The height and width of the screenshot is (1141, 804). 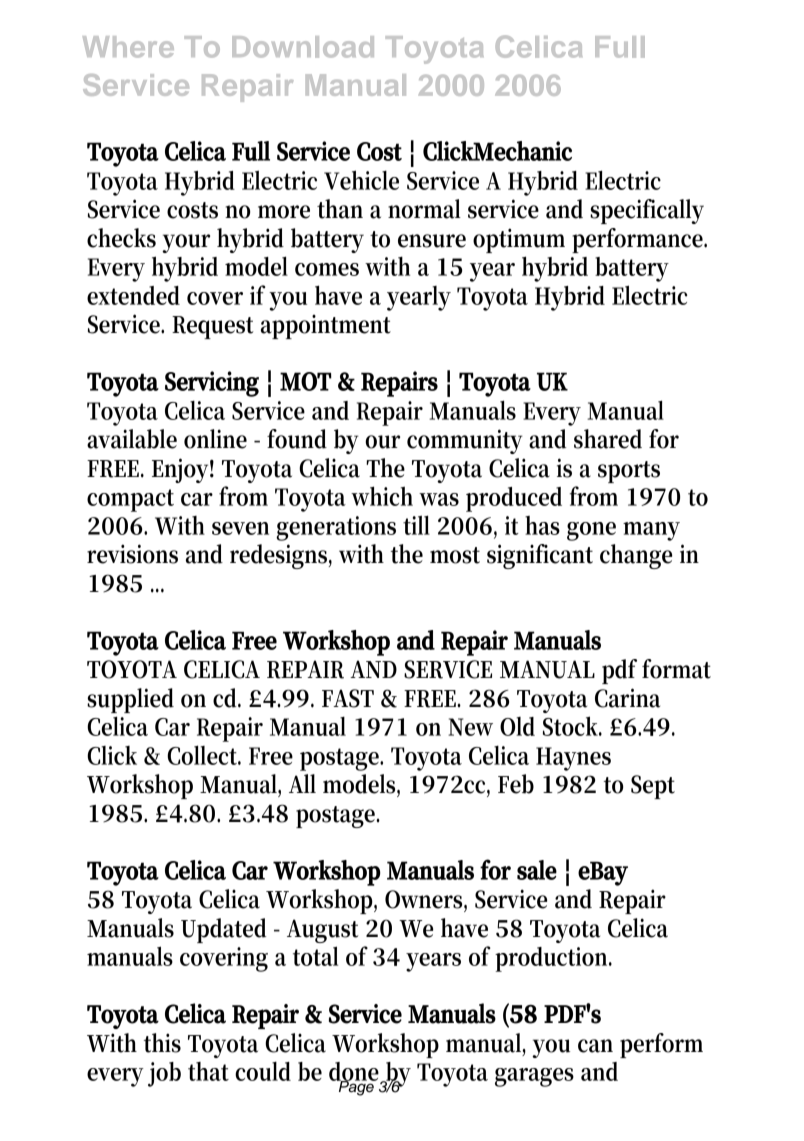 What do you see at coordinates (653, 787) in the screenshot?
I see `Sept` at bounding box center [653, 787].
